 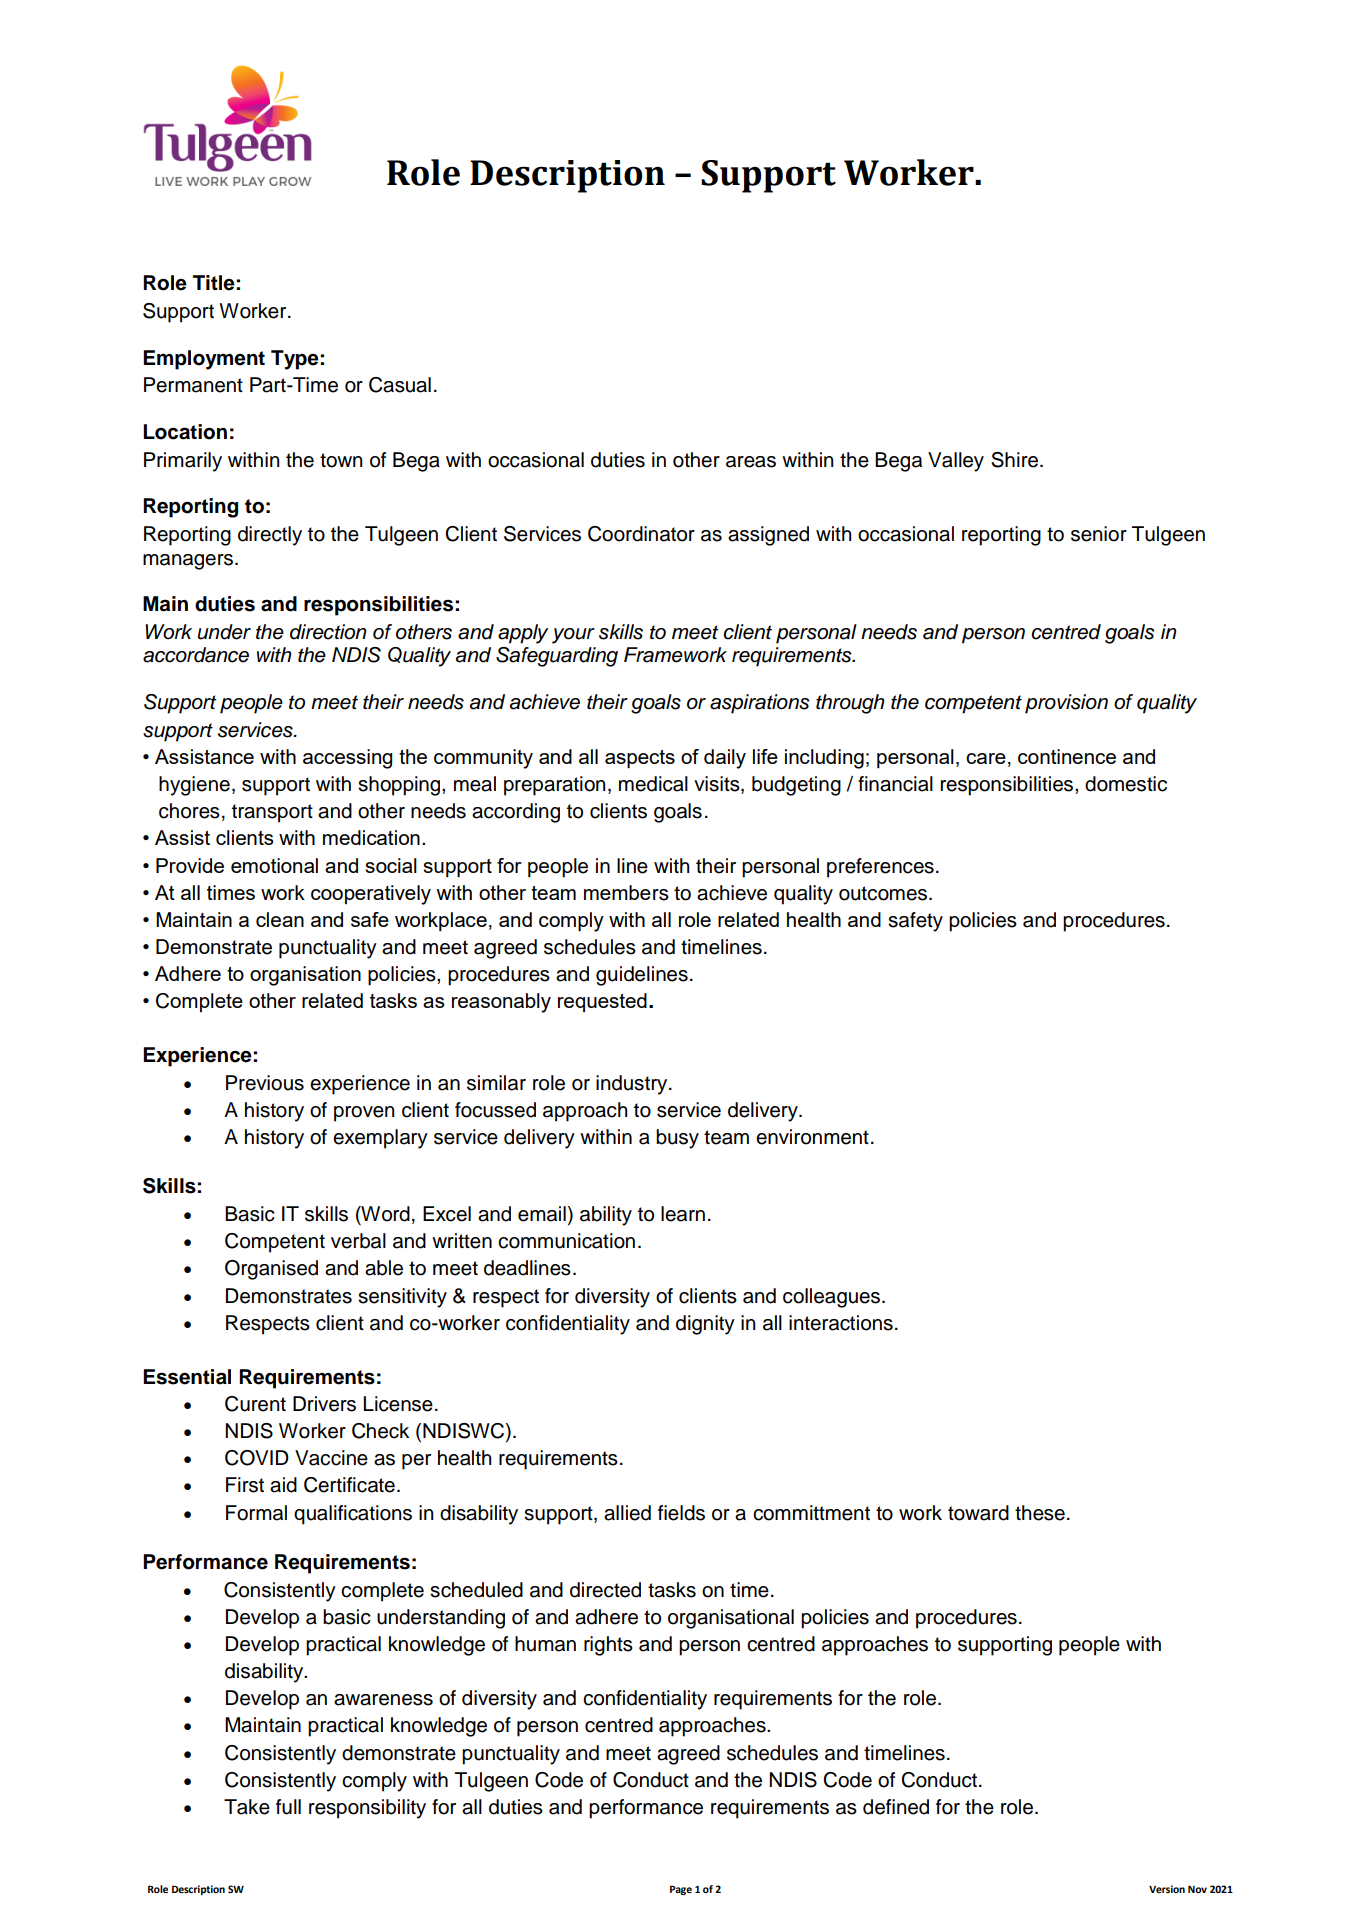 I want to click on Shire, so click(x=1016, y=460).
